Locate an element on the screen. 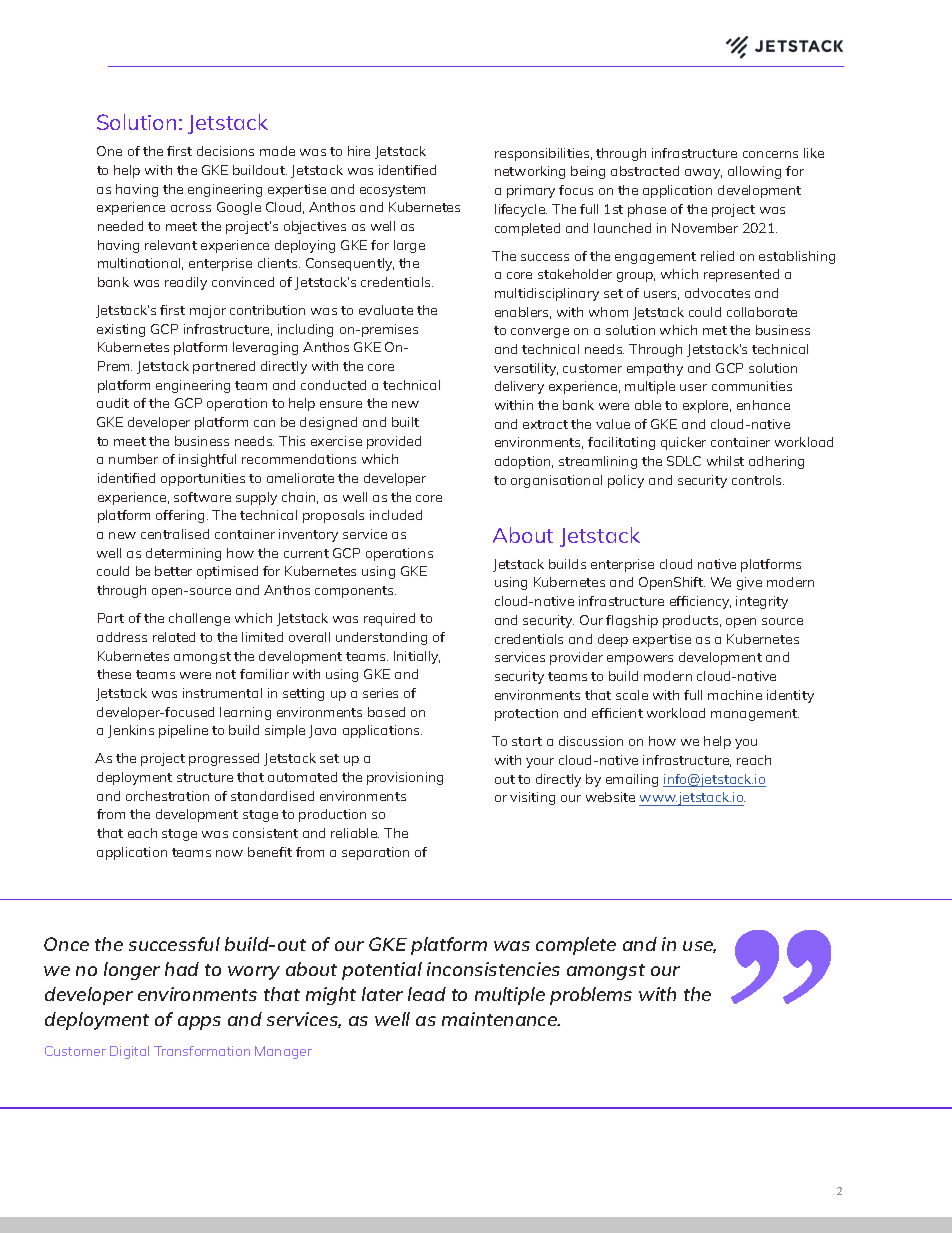 This screenshot has width=952, height=1233. challenge is located at coordinates (199, 619).
